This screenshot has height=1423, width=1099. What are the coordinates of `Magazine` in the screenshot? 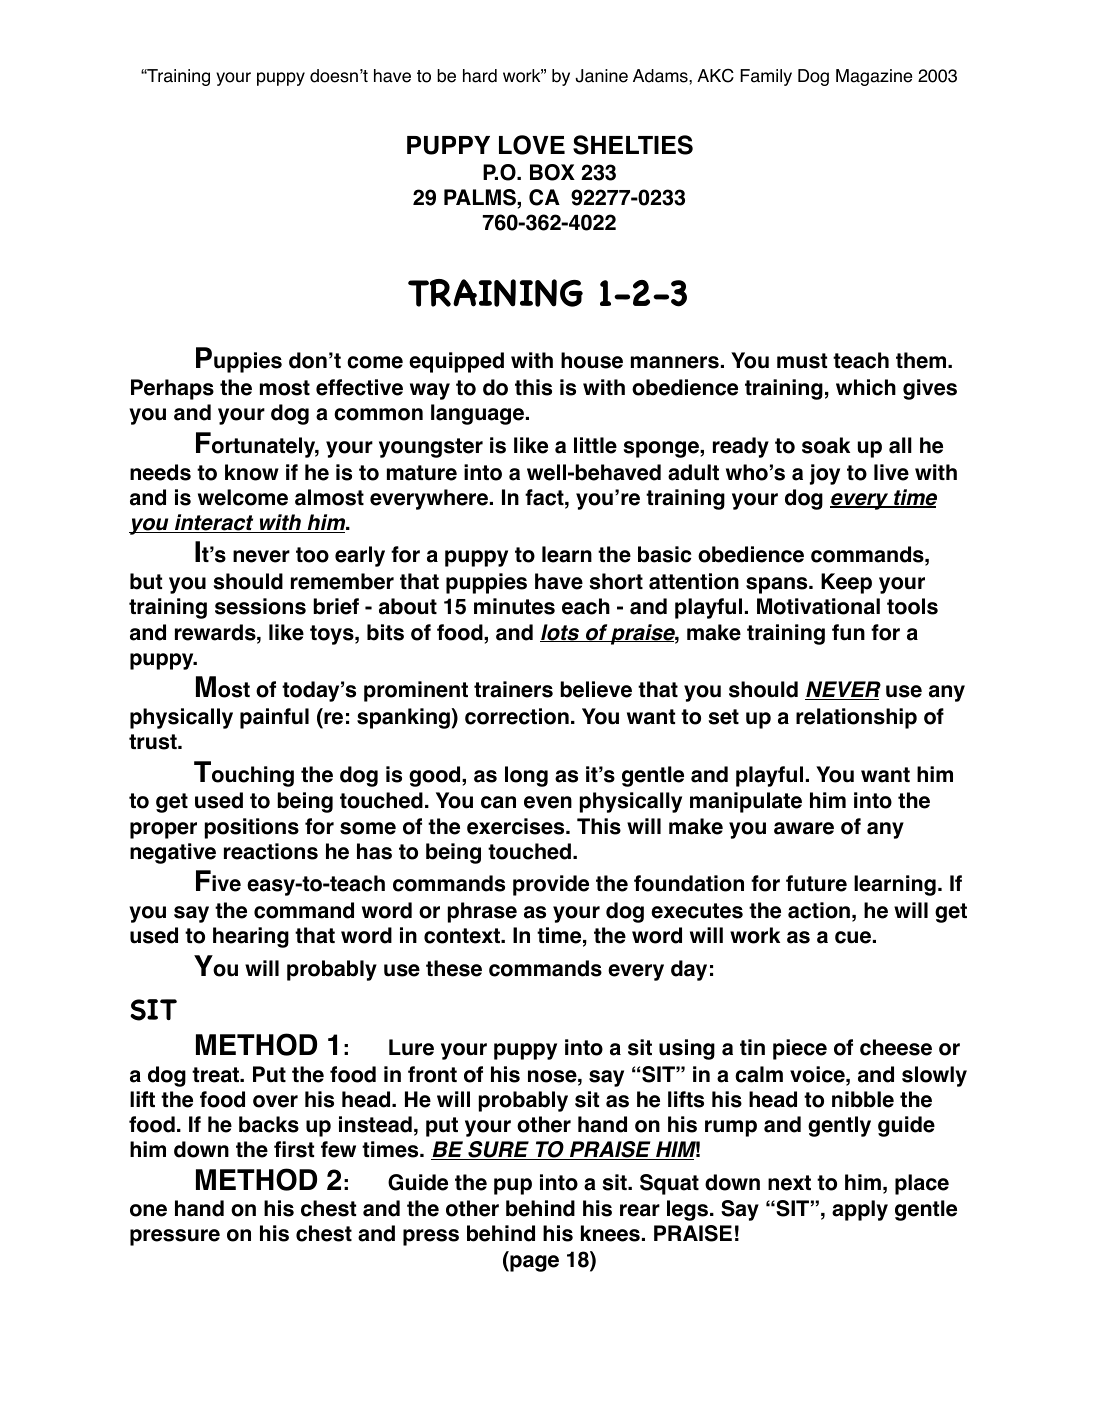 It's located at (874, 77).
